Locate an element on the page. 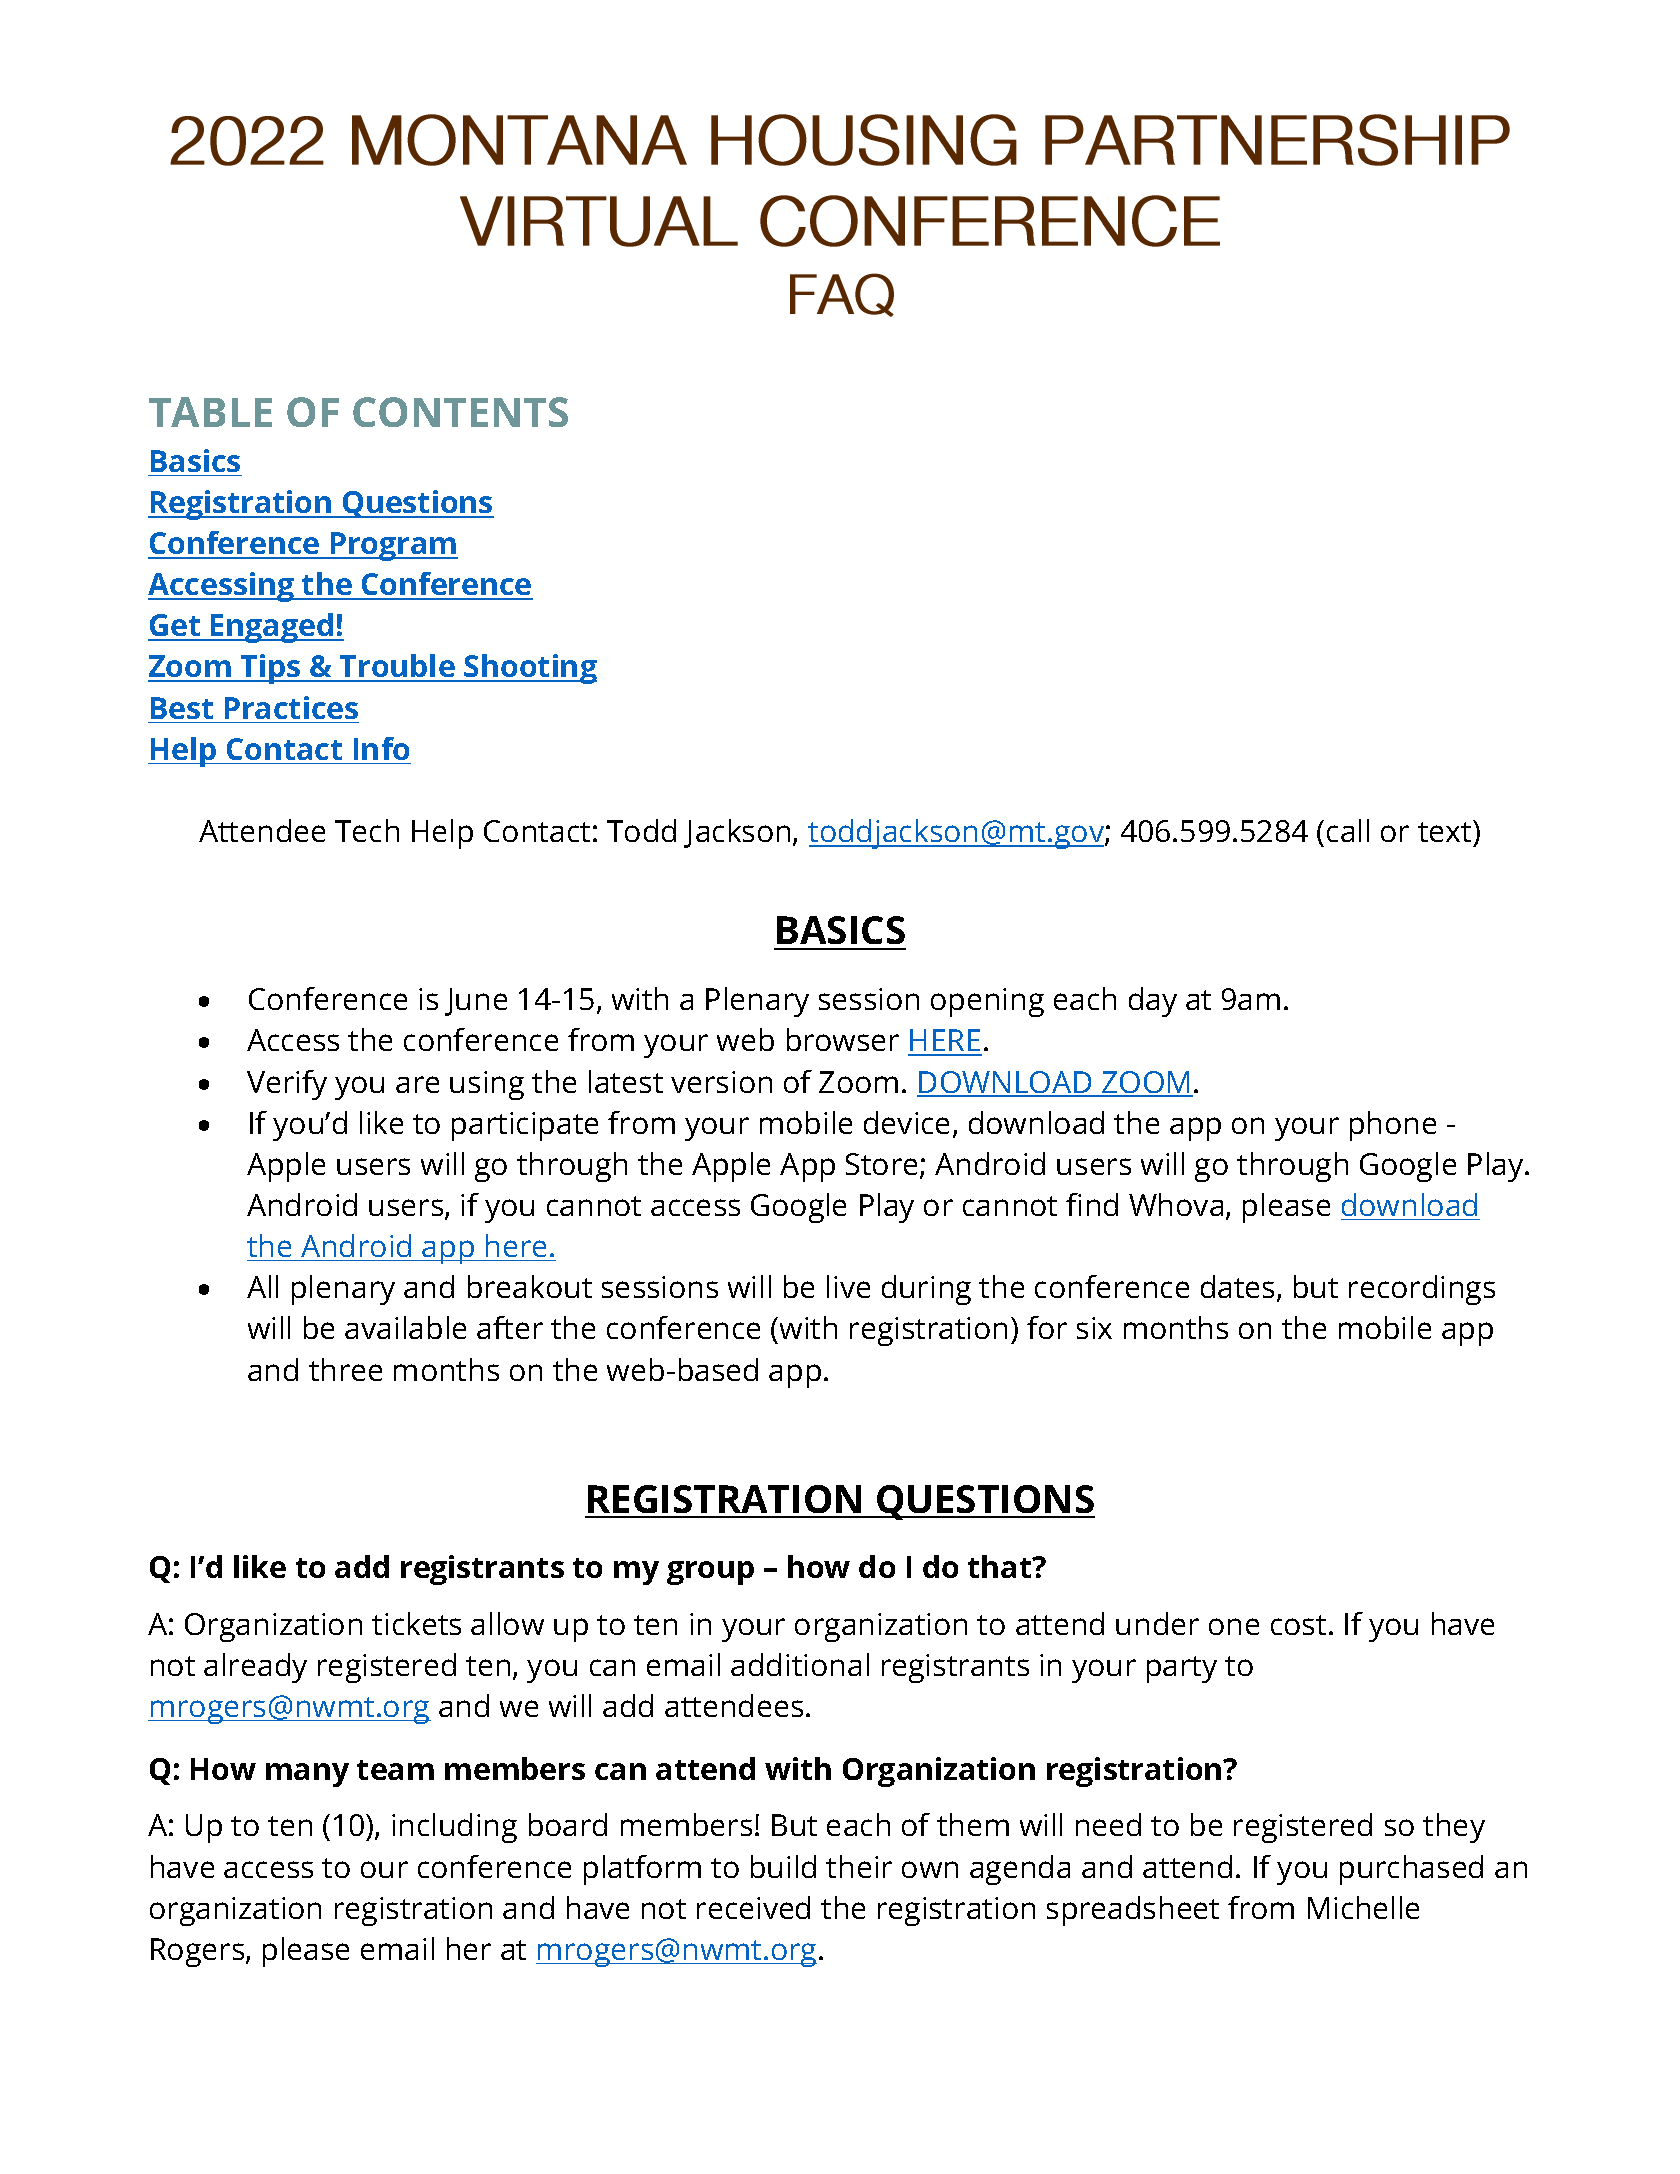  TABLE is located at coordinates (210, 412).
